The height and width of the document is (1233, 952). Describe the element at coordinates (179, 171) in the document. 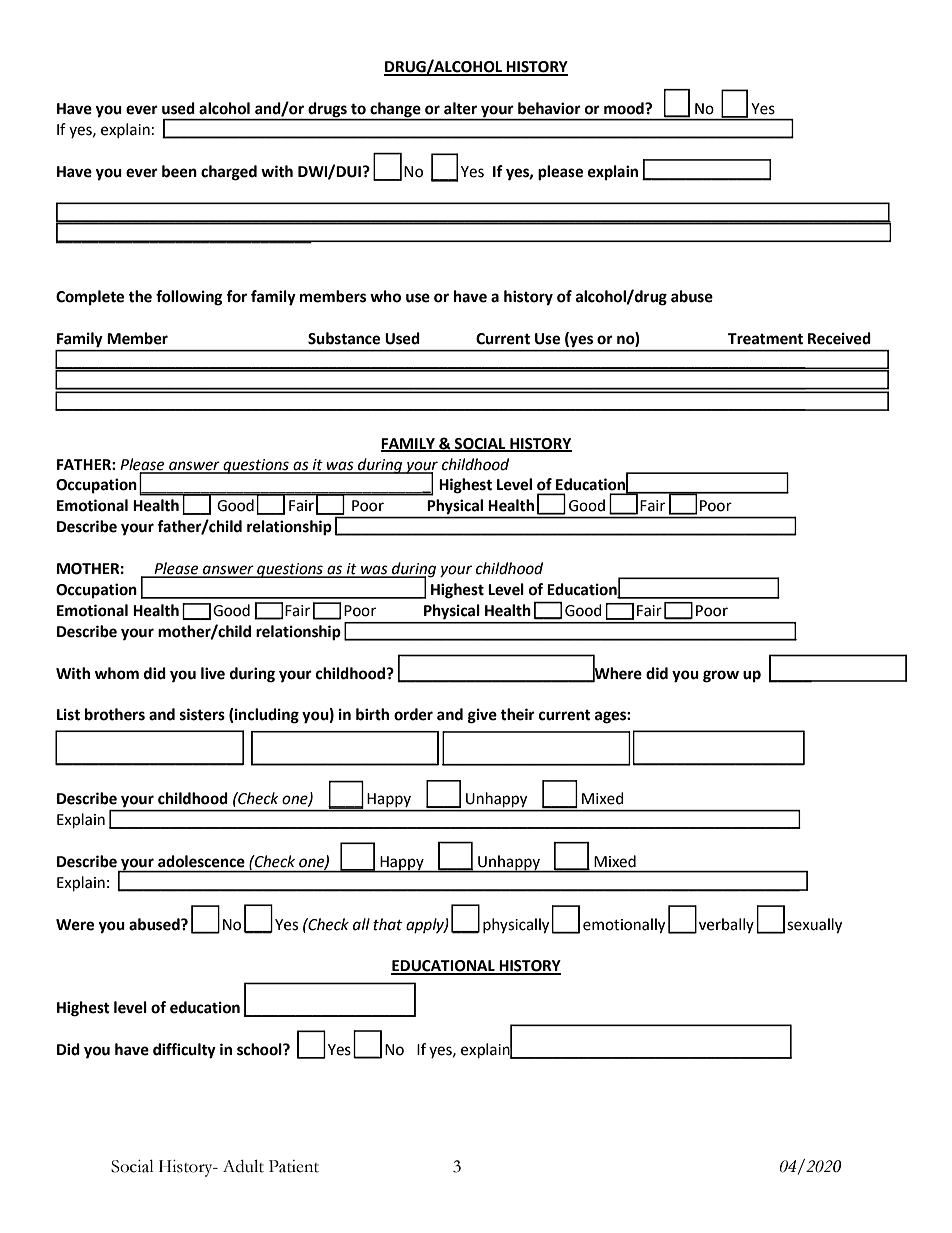

I see `been` at that location.
